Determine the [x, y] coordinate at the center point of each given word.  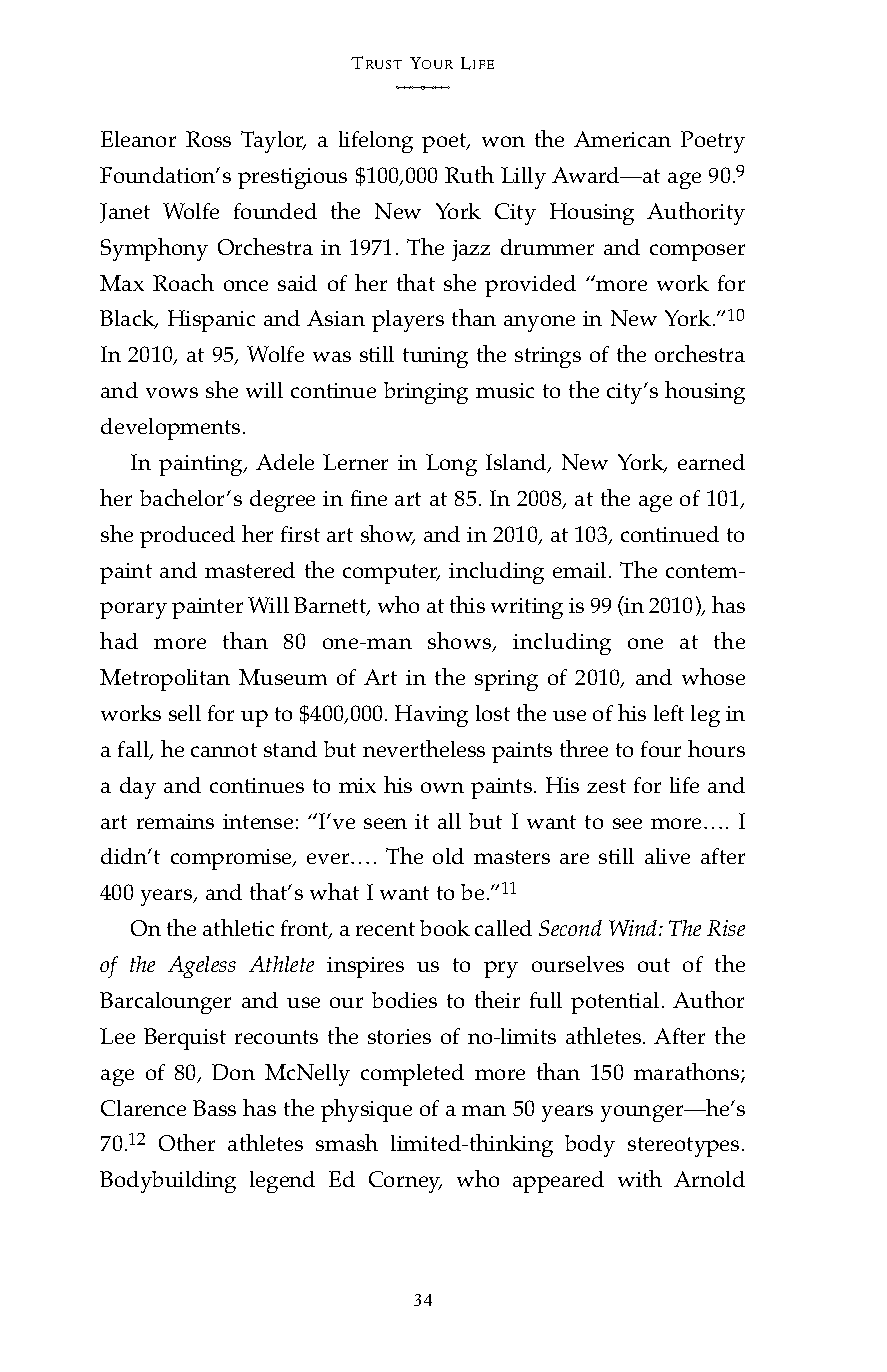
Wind [634, 928]
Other [187, 1142]
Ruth [469, 174]
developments [170, 429]
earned [711, 462]
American [622, 139]
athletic [238, 927]
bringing [426, 393]
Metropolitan [165, 680]
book [445, 928]
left [669, 713]
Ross [208, 139]
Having [431, 716]
